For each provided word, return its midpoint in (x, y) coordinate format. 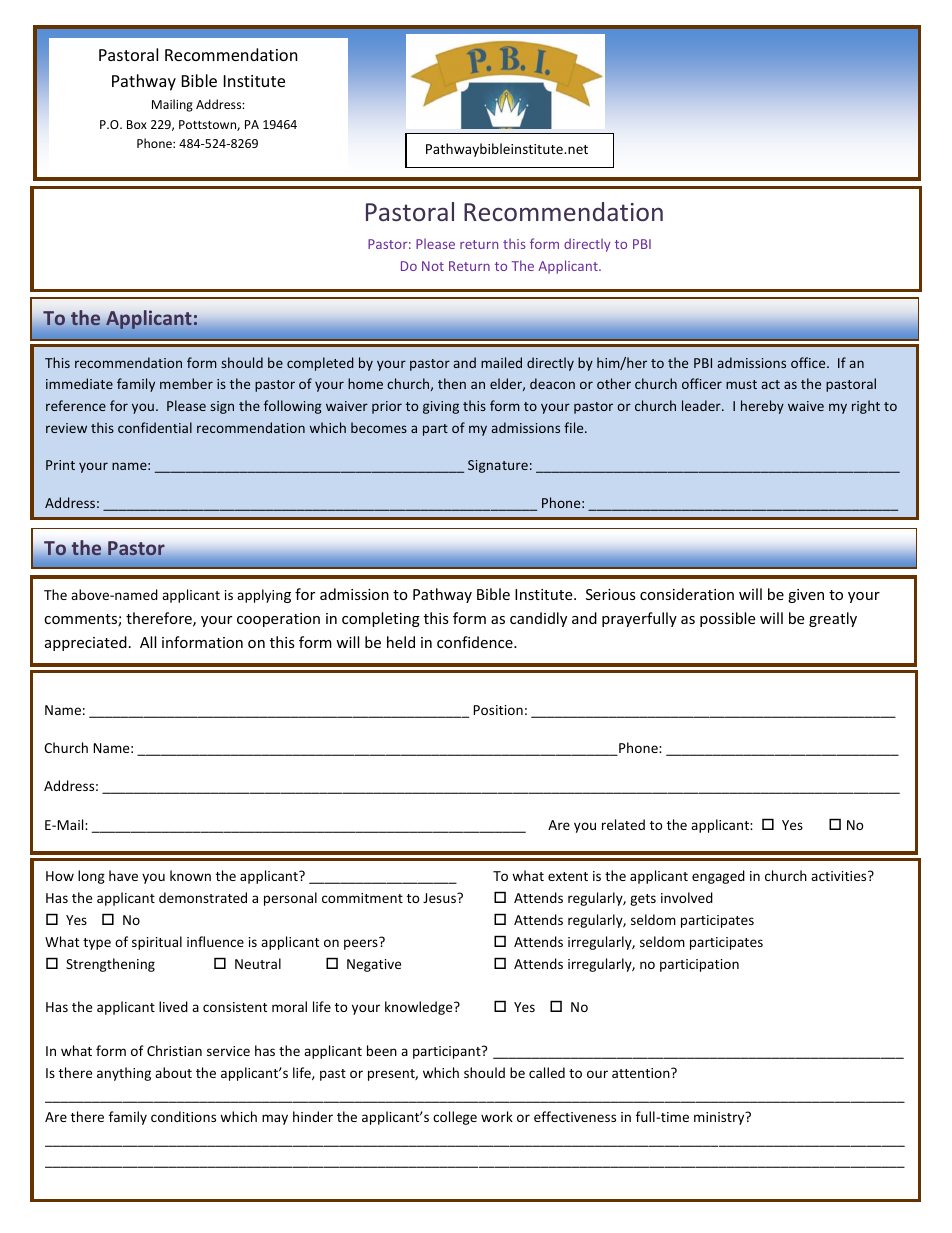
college (455, 1118)
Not (433, 266)
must (741, 384)
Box (137, 124)
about (173, 1072)
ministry (720, 1118)
